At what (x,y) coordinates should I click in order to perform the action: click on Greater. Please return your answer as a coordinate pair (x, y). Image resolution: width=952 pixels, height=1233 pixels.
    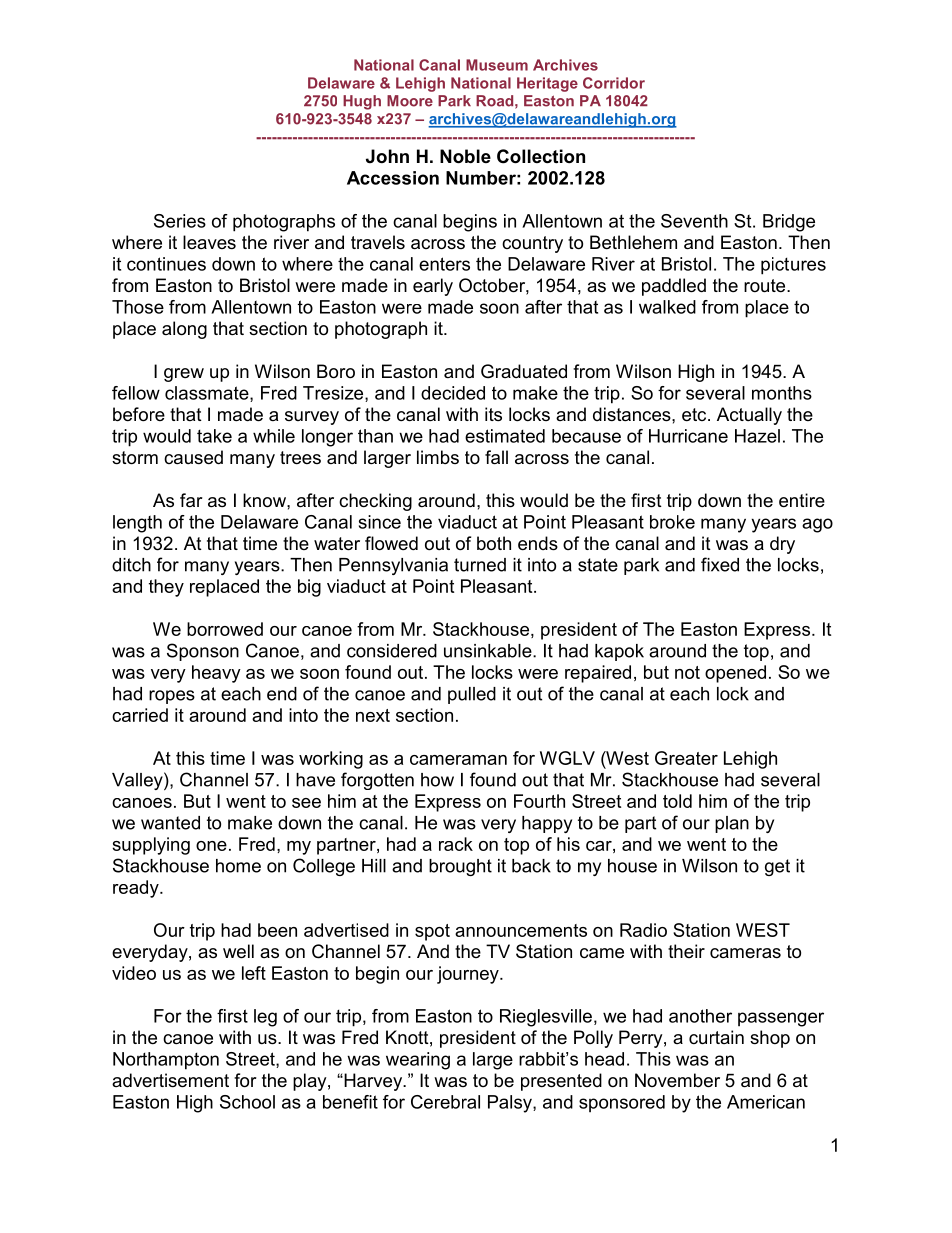
    Looking at the image, I should click on (686, 758).
